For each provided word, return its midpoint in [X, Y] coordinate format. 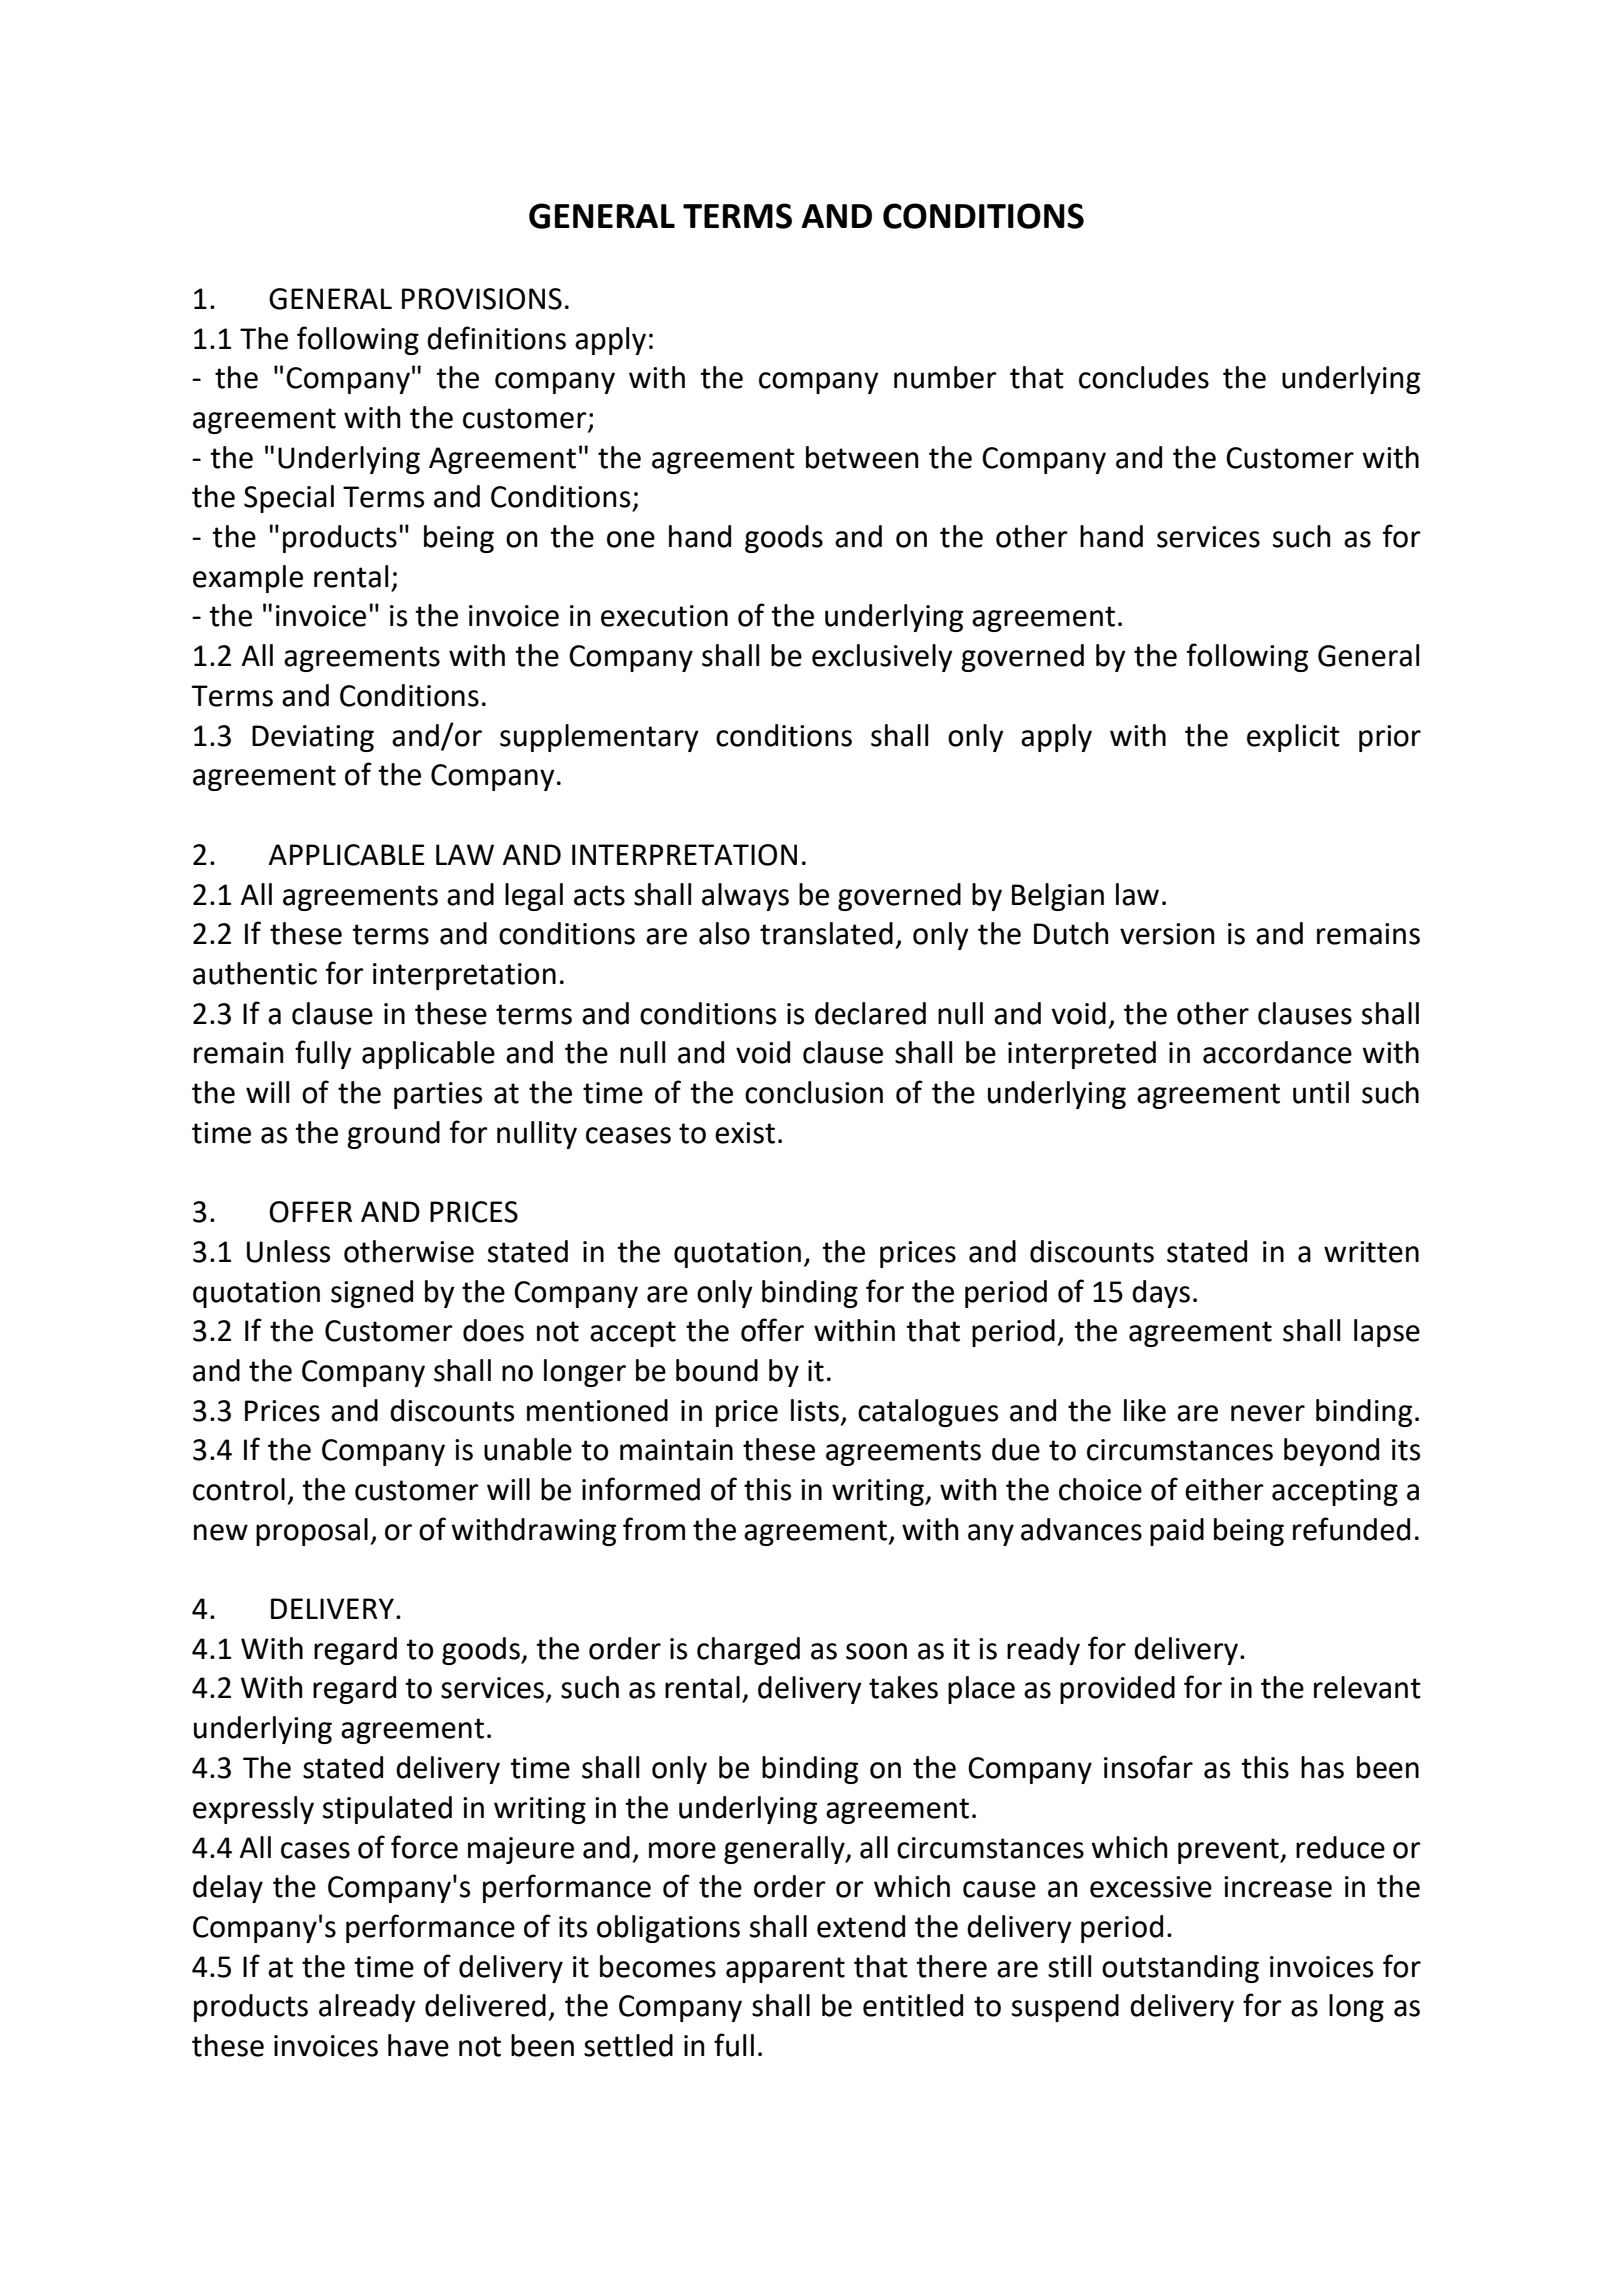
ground [393, 1135]
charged [748, 1651]
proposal [312, 1532]
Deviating [313, 738]
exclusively [882, 658]
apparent [785, 1970]
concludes [1144, 377]
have [418, 2045]
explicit [1293, 738]
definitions [496, 338]
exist [745, 1133]
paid [1177, 1532]
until [1321, 1092]
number [945, 377]
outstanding [1180, 1969]
